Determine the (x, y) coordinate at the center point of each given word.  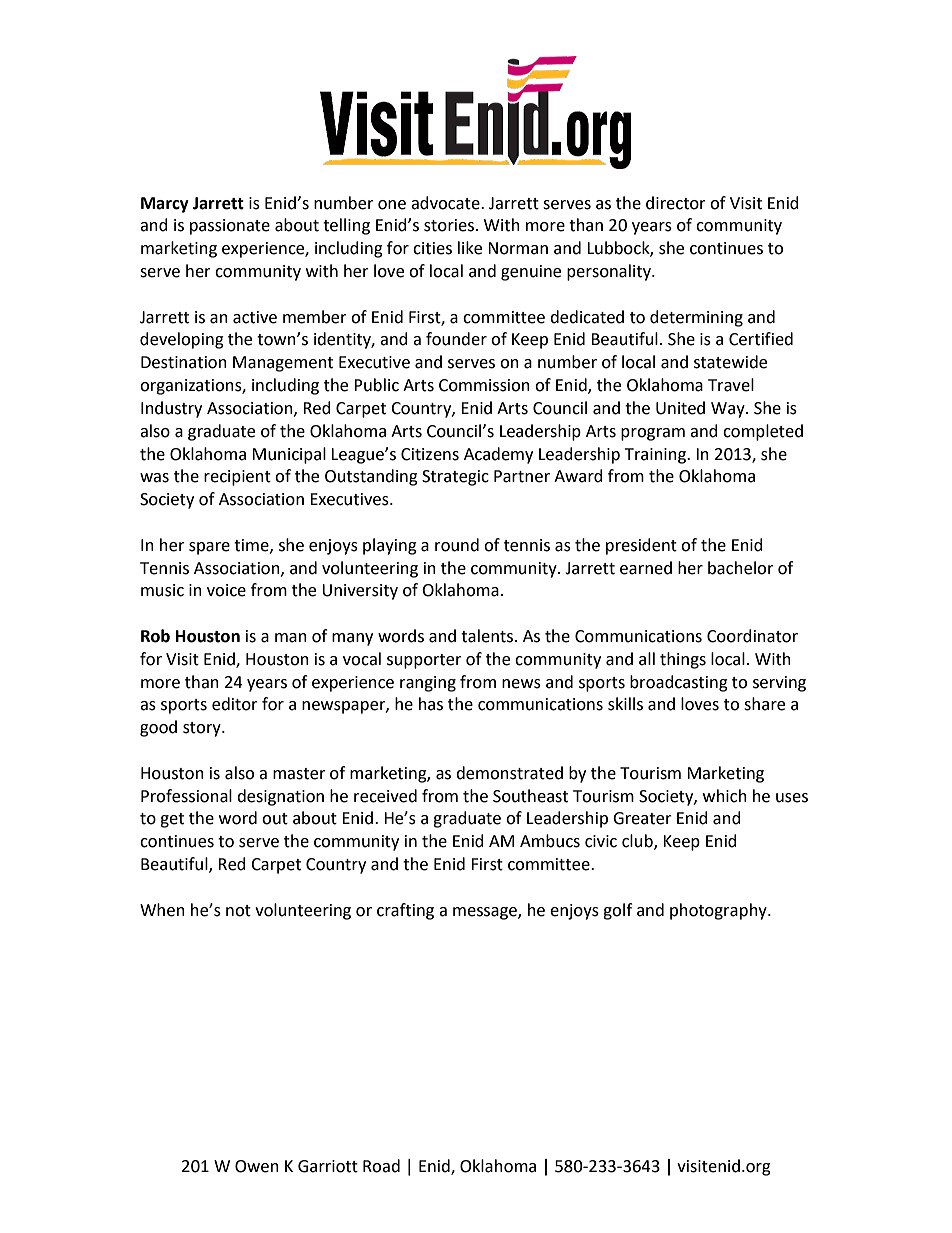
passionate (230, 227)
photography (719, 911)
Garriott (328, 1166)
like (470, 248)
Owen (257, 1166)
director (676, 203)
